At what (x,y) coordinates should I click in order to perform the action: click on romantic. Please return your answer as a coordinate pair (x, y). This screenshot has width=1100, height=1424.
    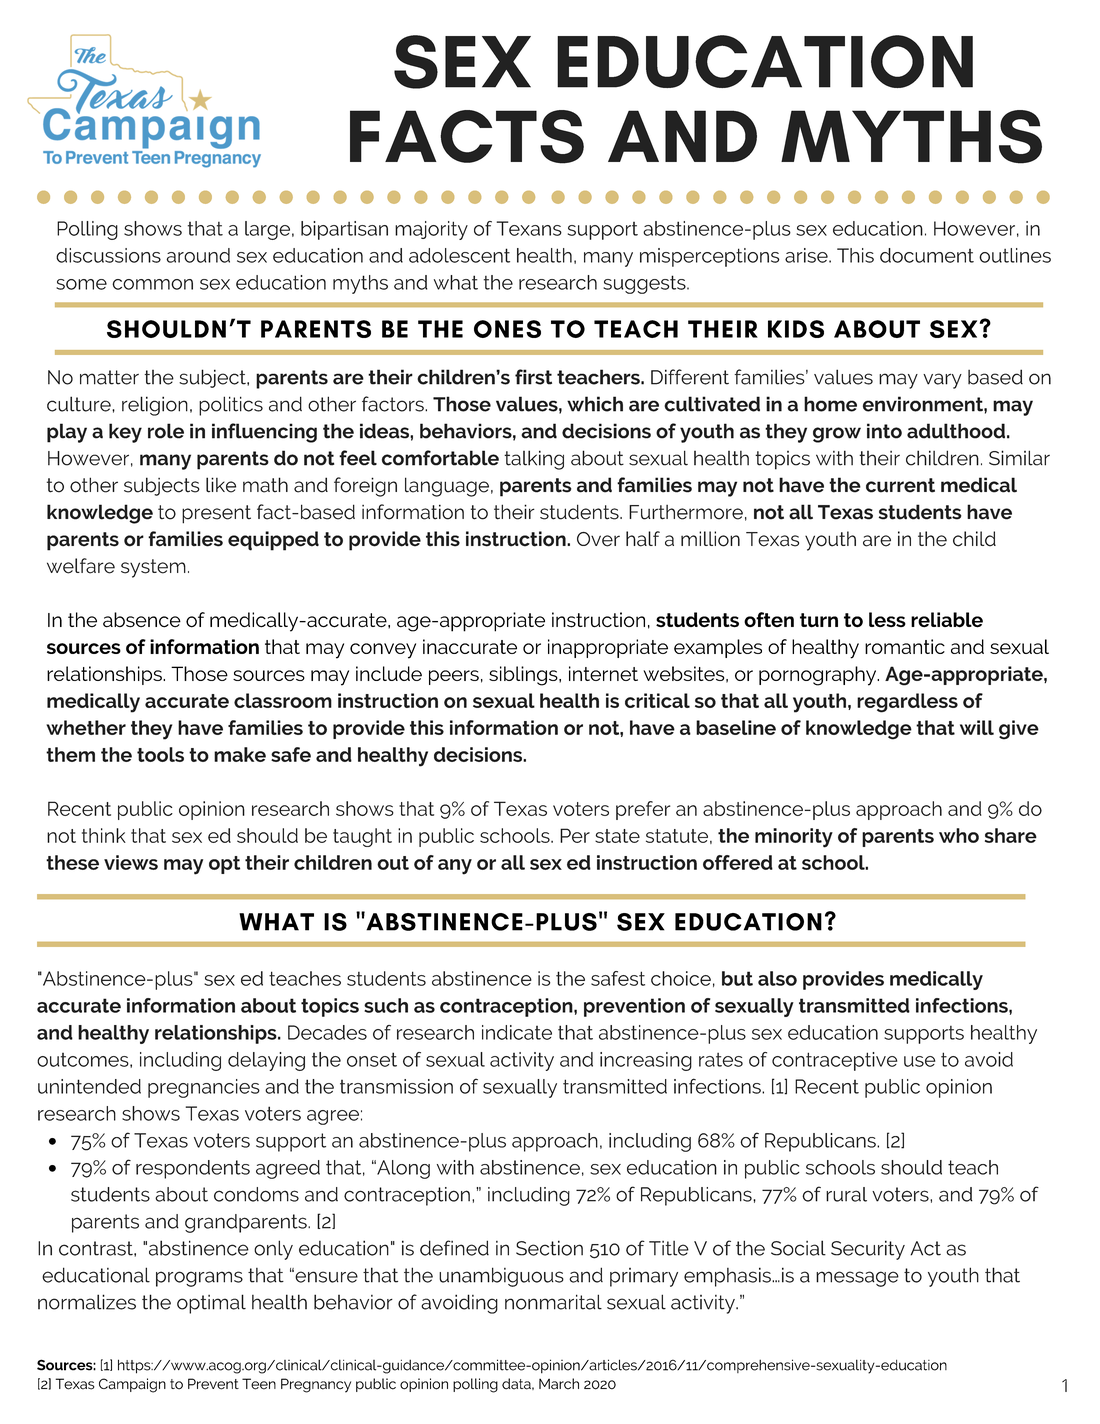
    Looking at the image, I should click on (905, 646).
